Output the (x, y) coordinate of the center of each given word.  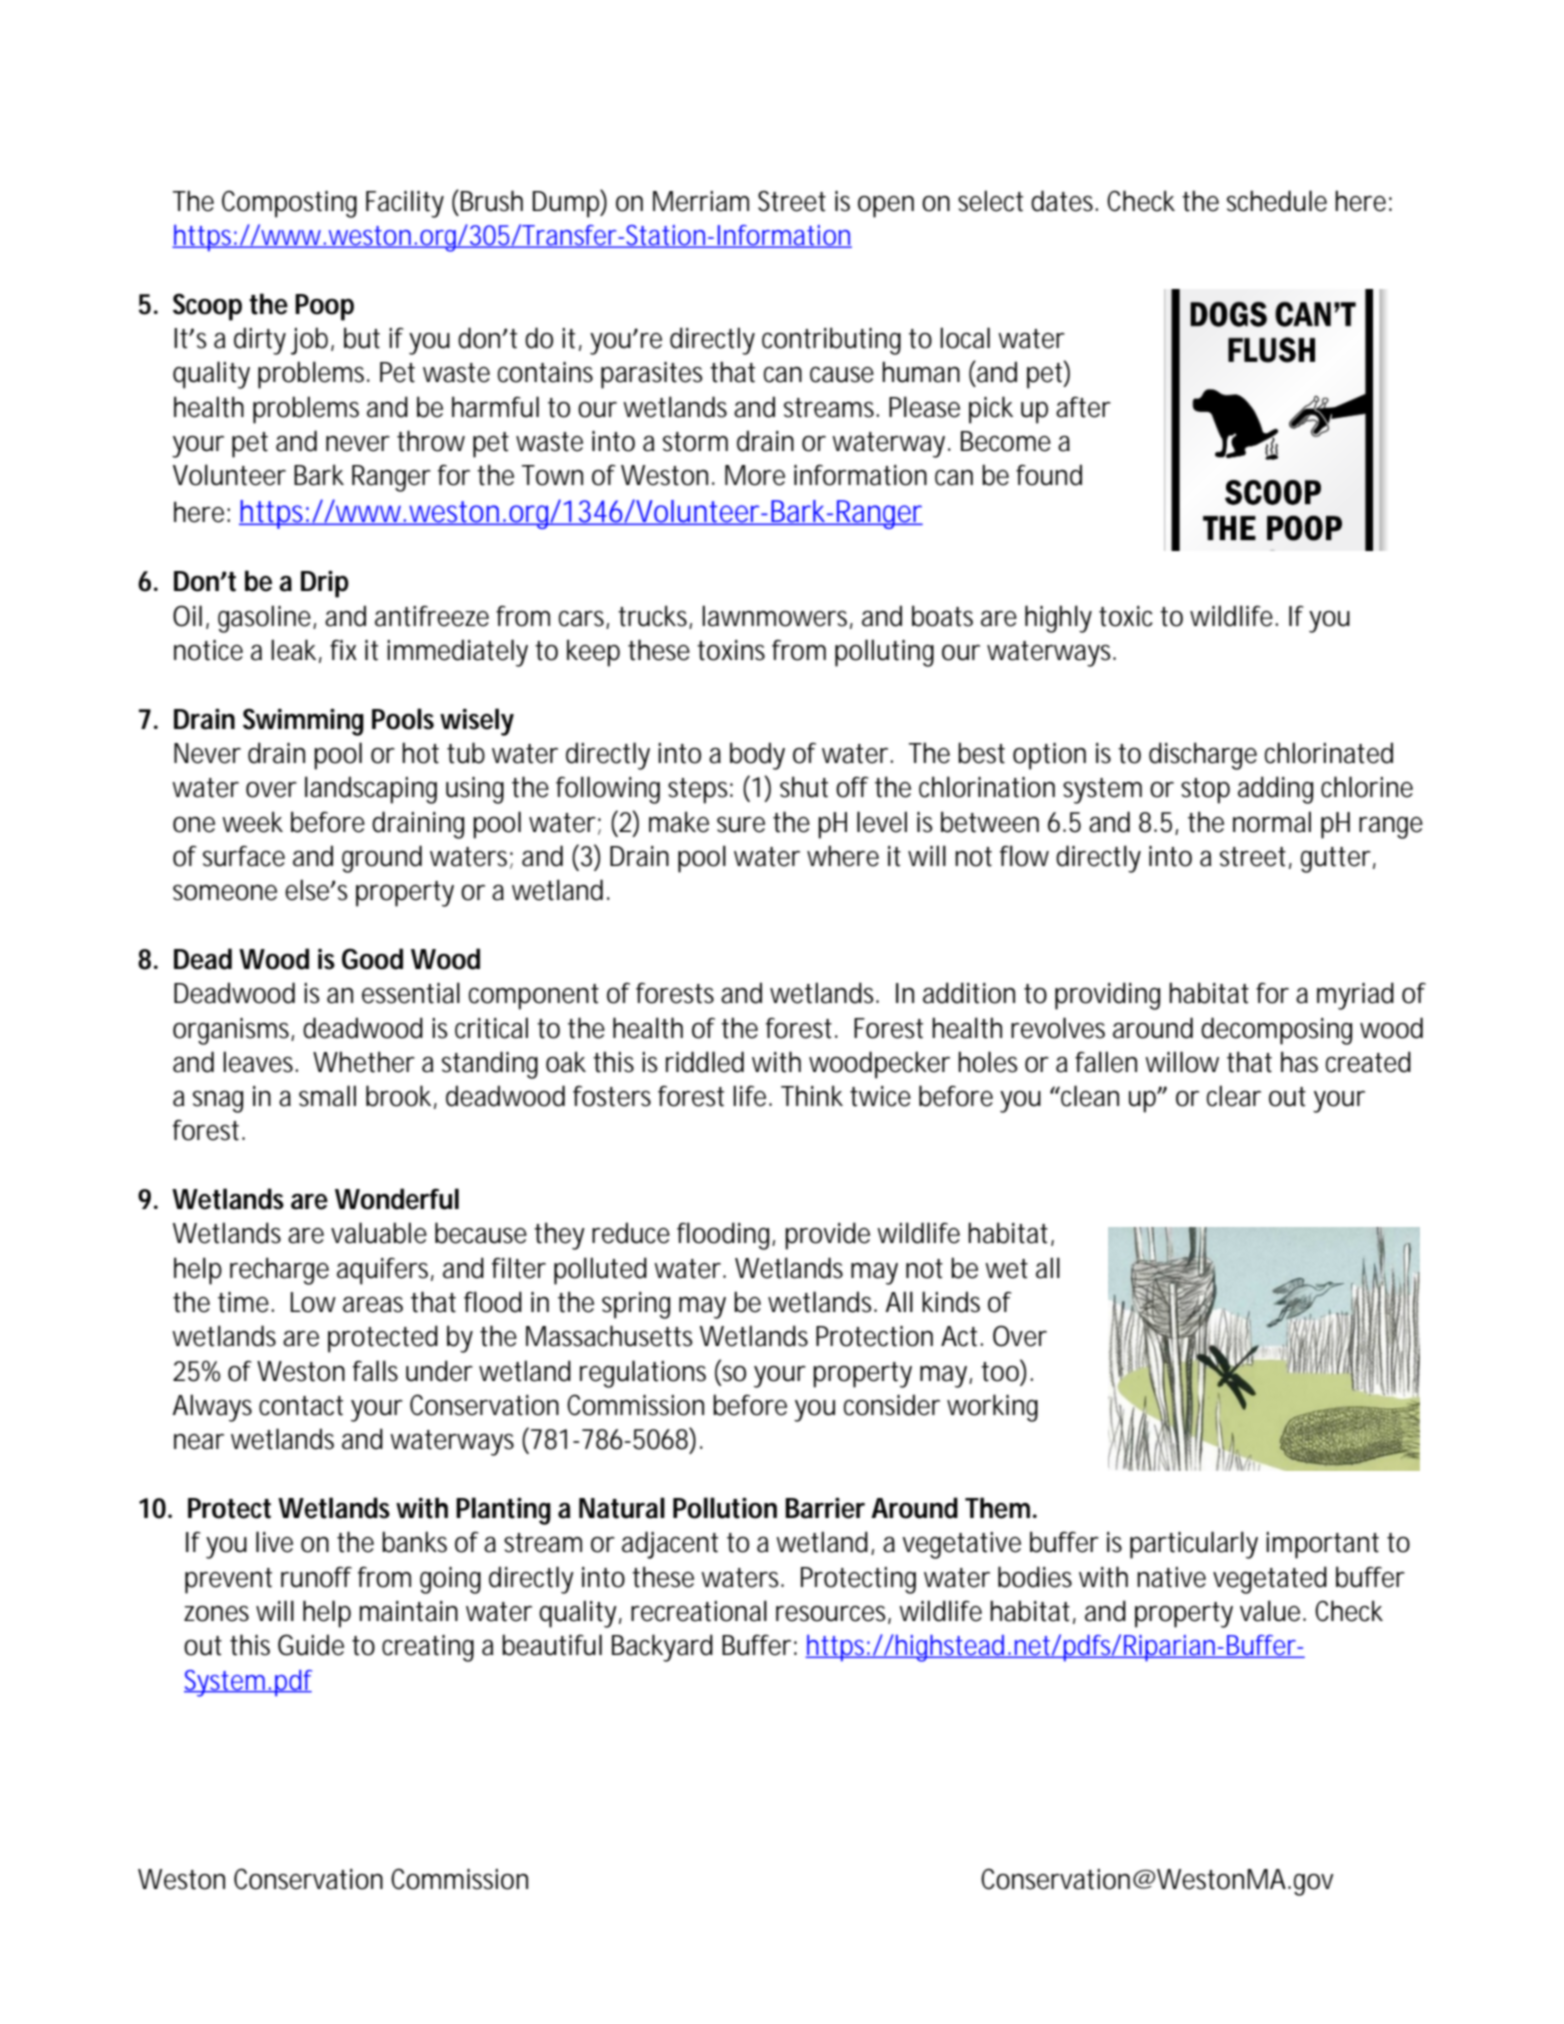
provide (827, 1236)
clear (1234, 1096)
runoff (316, 1577)
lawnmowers (777, 616)
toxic (1126, 616)
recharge (279, 1271)
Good (372, 959)
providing (1107, 996)
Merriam (701, 201)
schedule (1277, 201)
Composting (289, 204)
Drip (325, 584)
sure (741, 825)
